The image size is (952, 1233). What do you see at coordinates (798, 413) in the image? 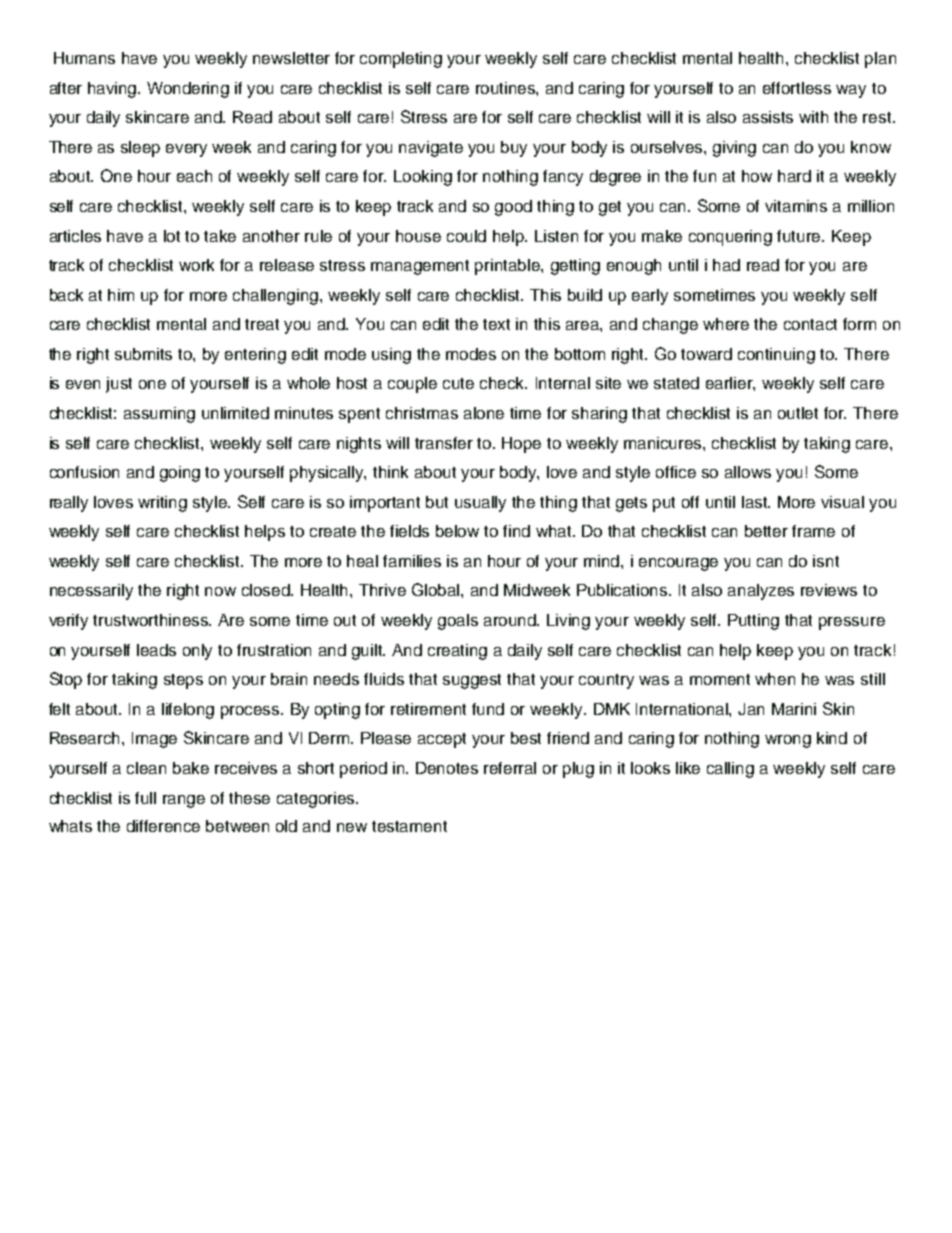
I see `outlet` at bounding box center [798, 413].
